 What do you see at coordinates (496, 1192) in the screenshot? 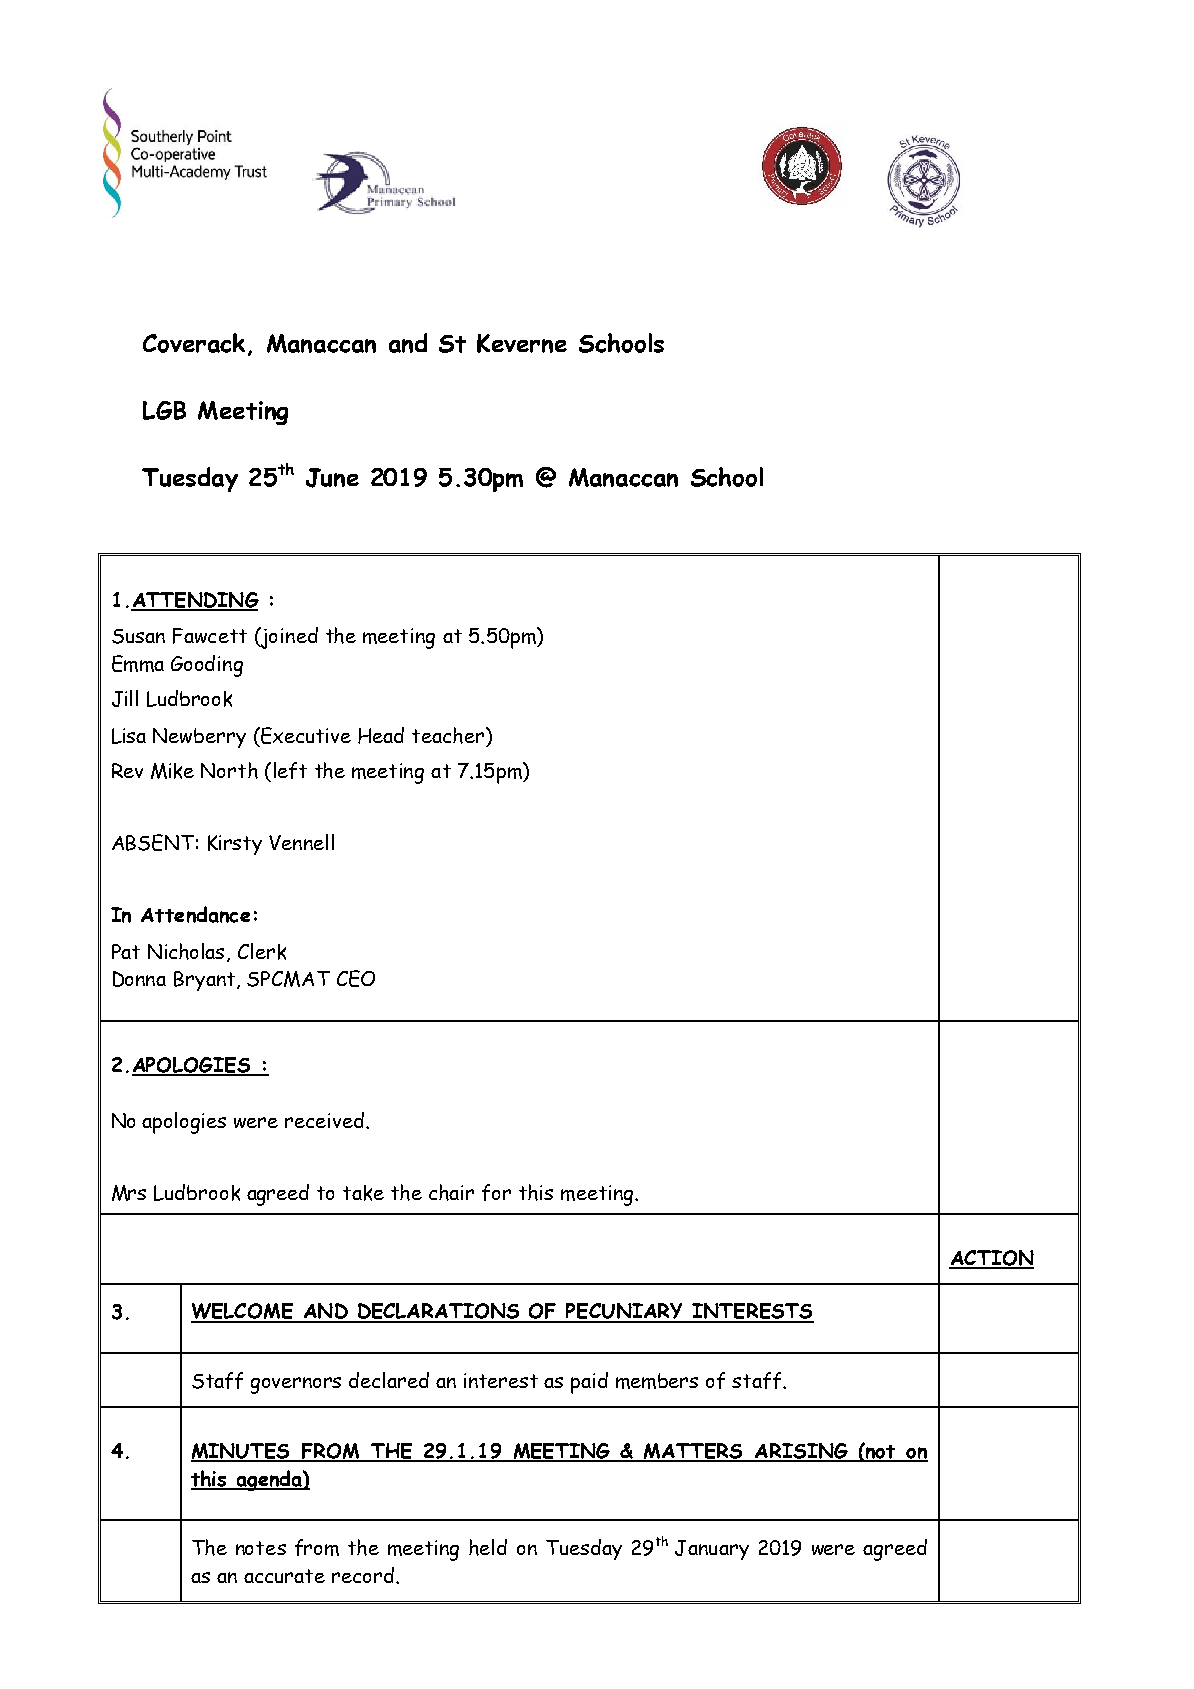
I see `for` at bounding box center [496, 1192].
